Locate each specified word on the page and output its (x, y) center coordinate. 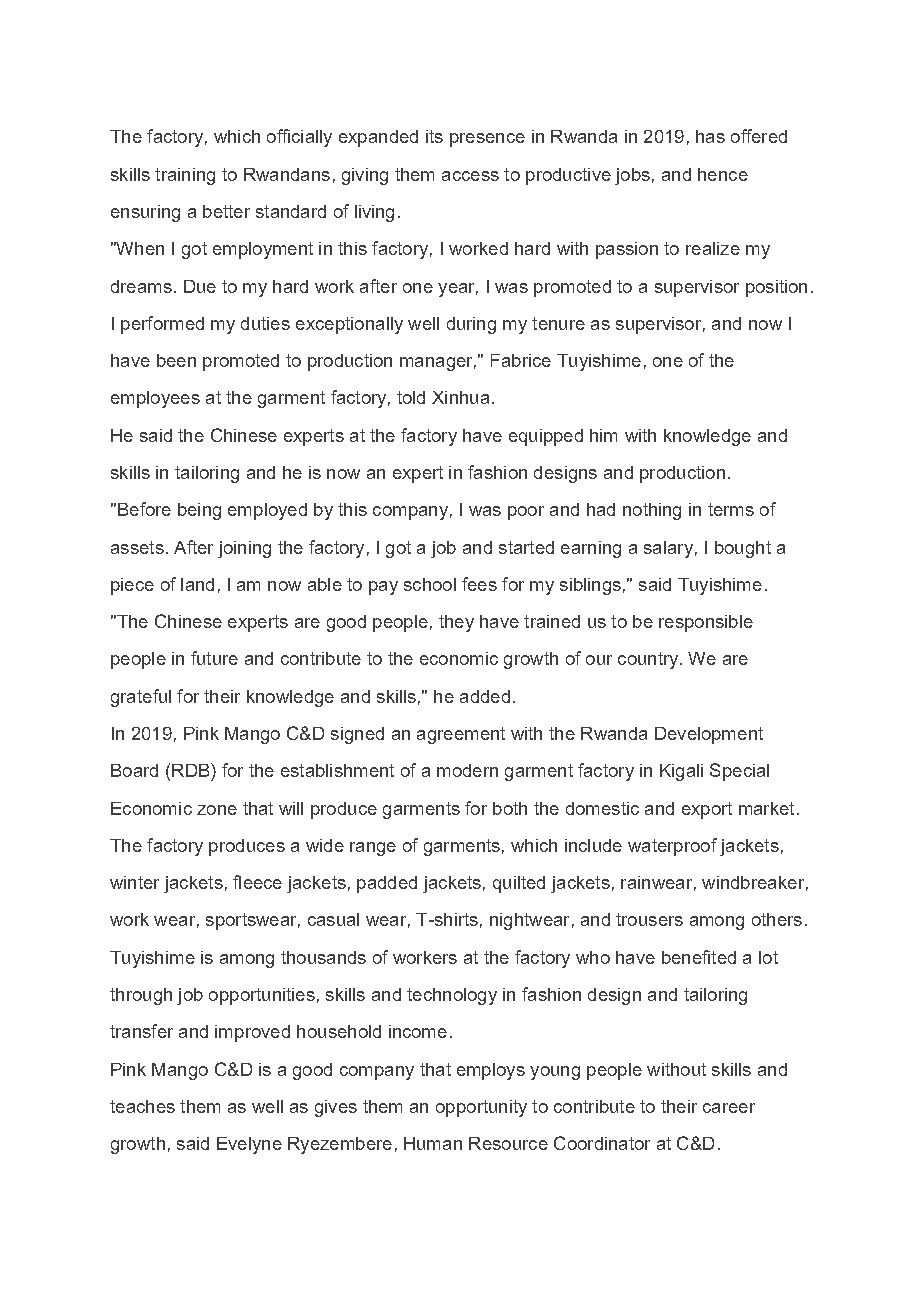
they (456, 623)
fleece (257, 882)
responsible (706, 623)
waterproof (672, 847)
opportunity (481, 1108)
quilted (519, 884)
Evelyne (249, 1145)
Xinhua (460, 397)
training (185, 176)
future (214, 658)
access (470, 176)
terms (731, 509)
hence (723, 174)
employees (155, 399)
